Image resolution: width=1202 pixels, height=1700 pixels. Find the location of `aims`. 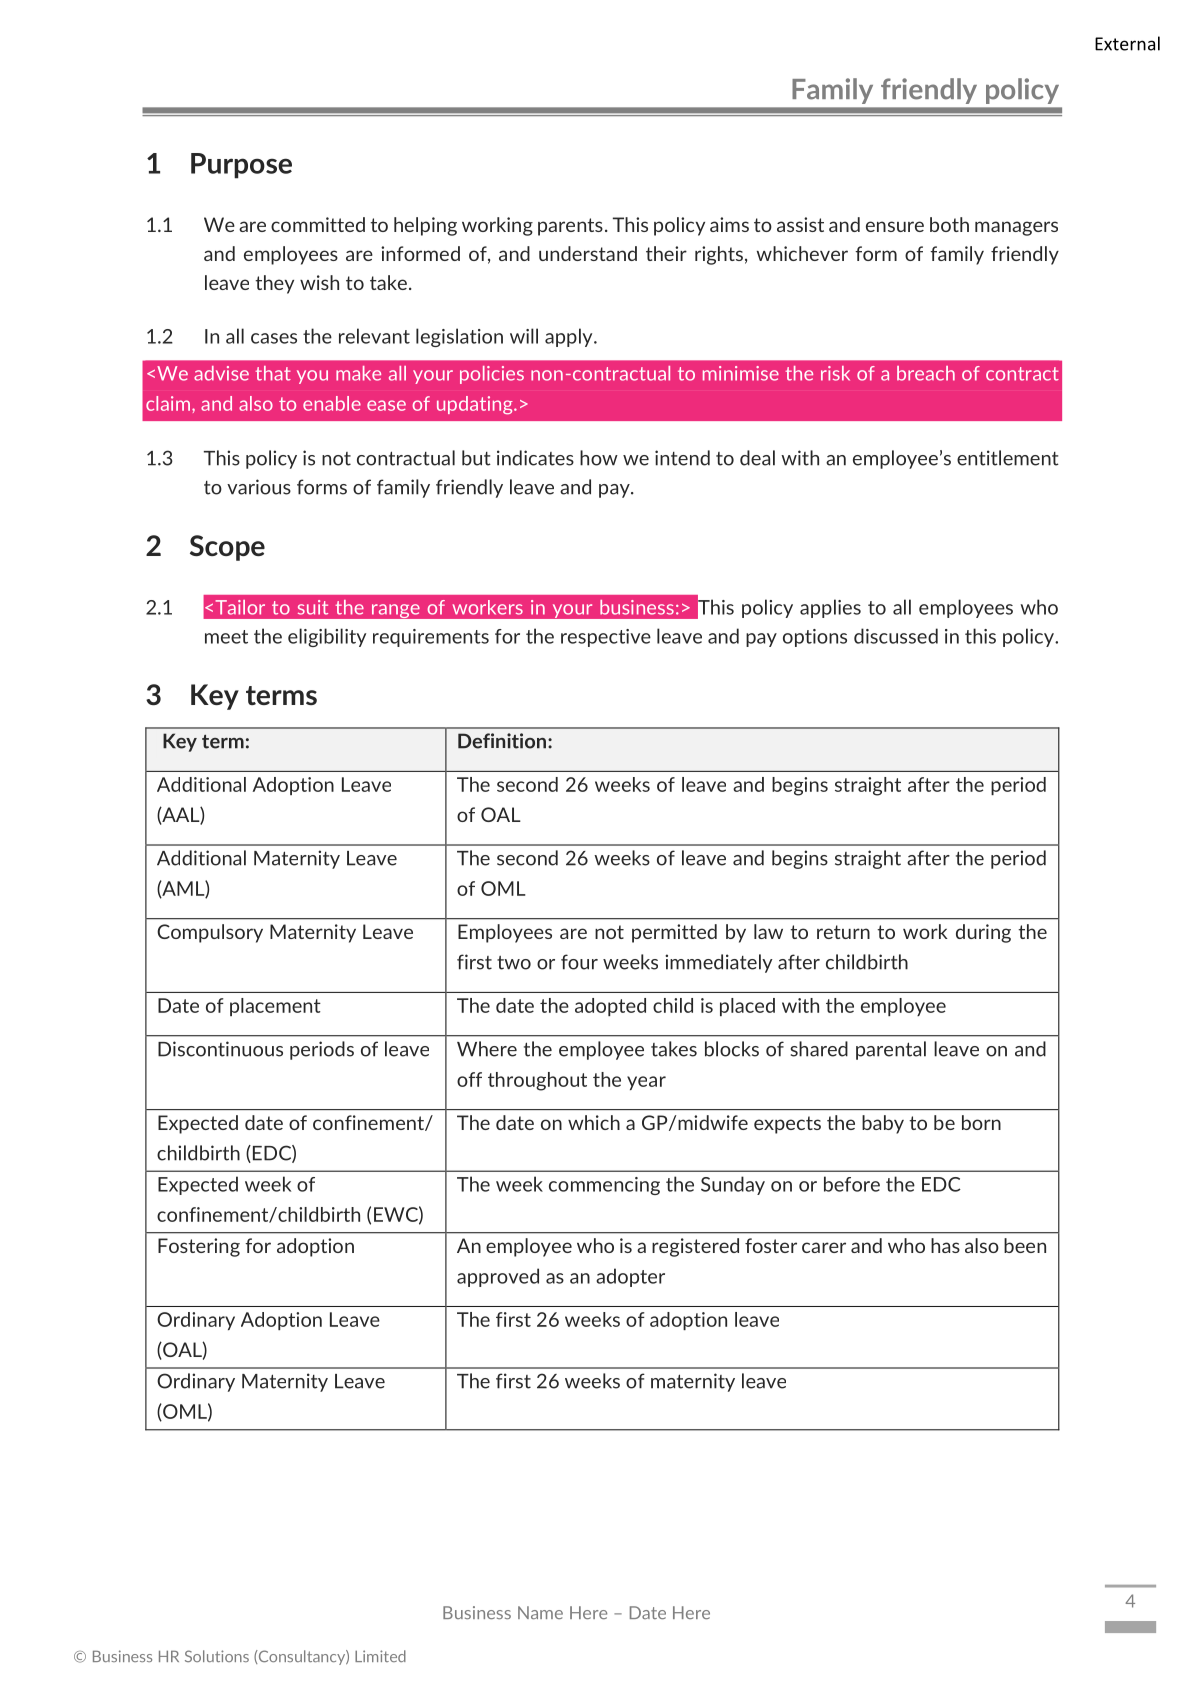

aims is located at coordinates (729, 224).
